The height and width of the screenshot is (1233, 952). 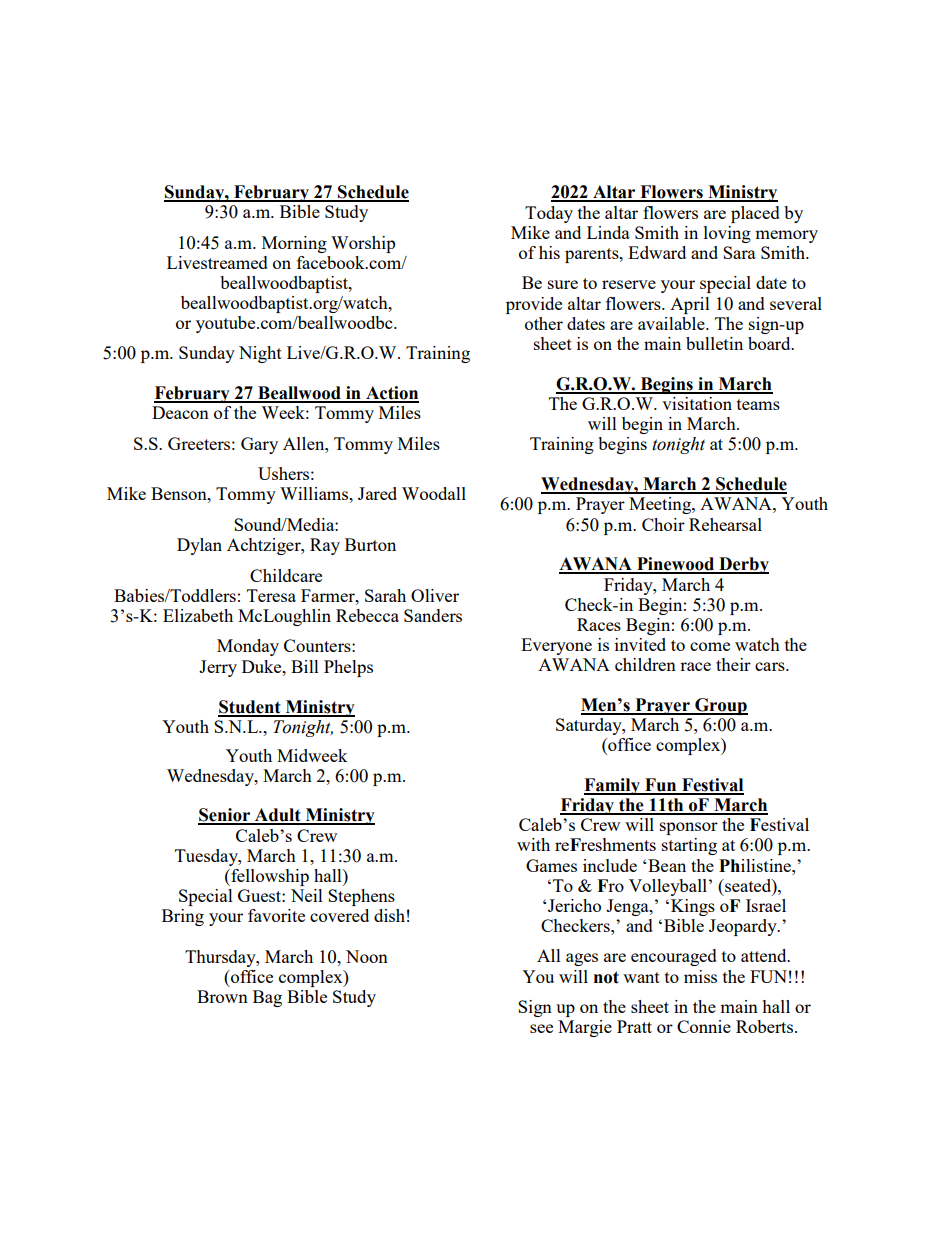 What do you see at coordinates (710, 646) in the screenshot?
I see `come` at bounding box center [710, 646].
